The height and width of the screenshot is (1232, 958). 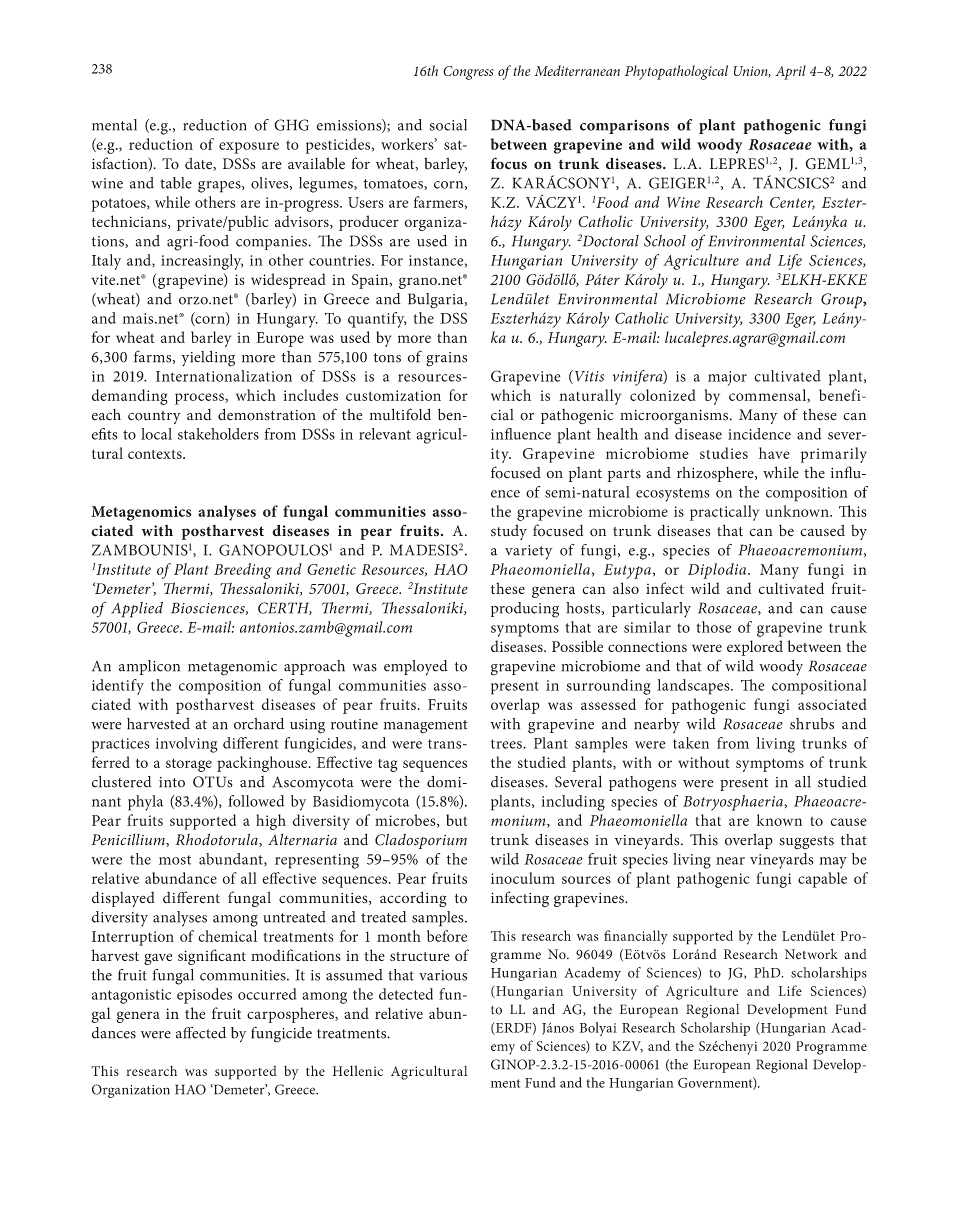 What do you see at coordinates (790, 72) in the screenshot?
I see `April` at bounding box center [790, 72].
